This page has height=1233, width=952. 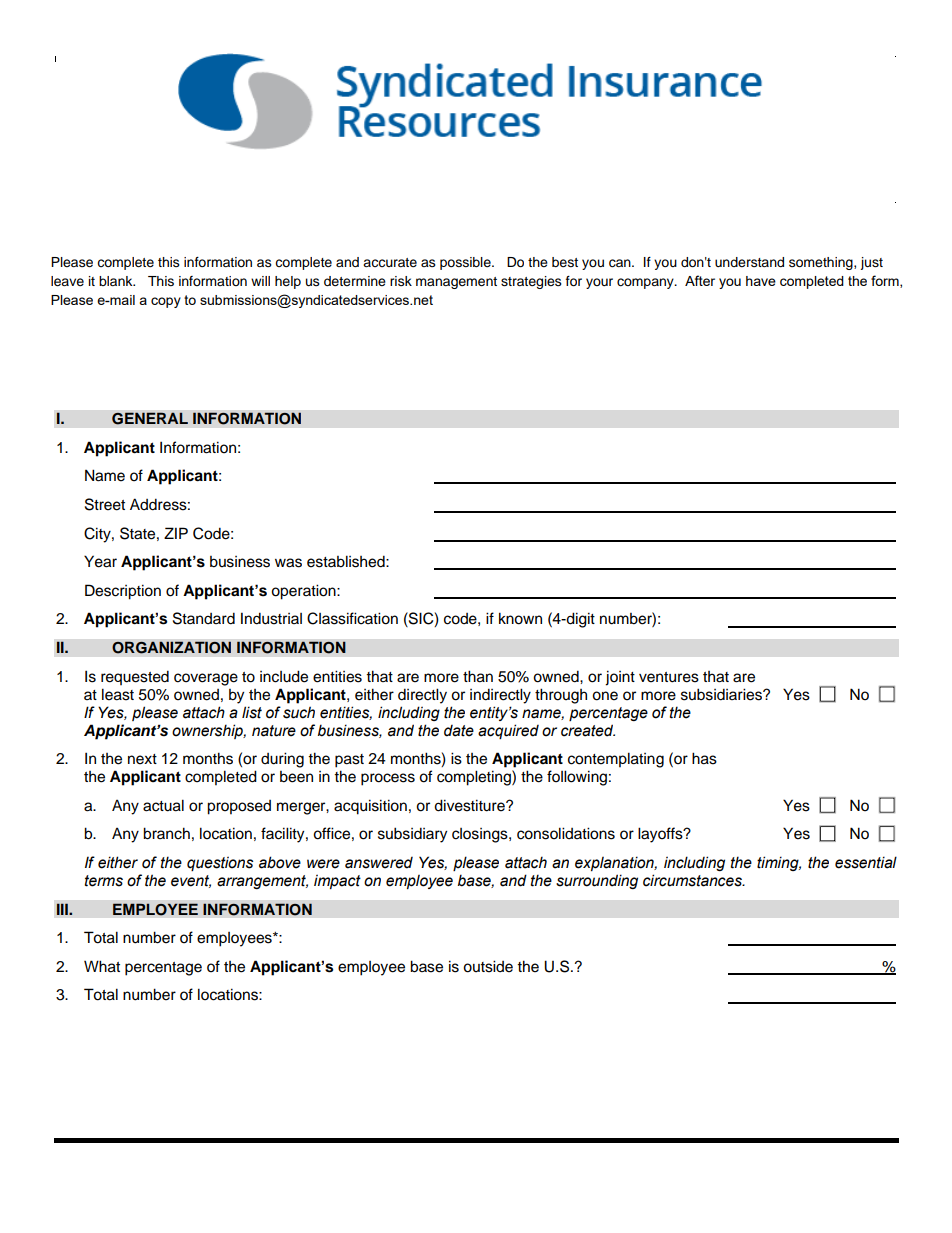 What do you see at coordinates (704, 758) in the page?
I see `has` at bounding box center [704, 758].
